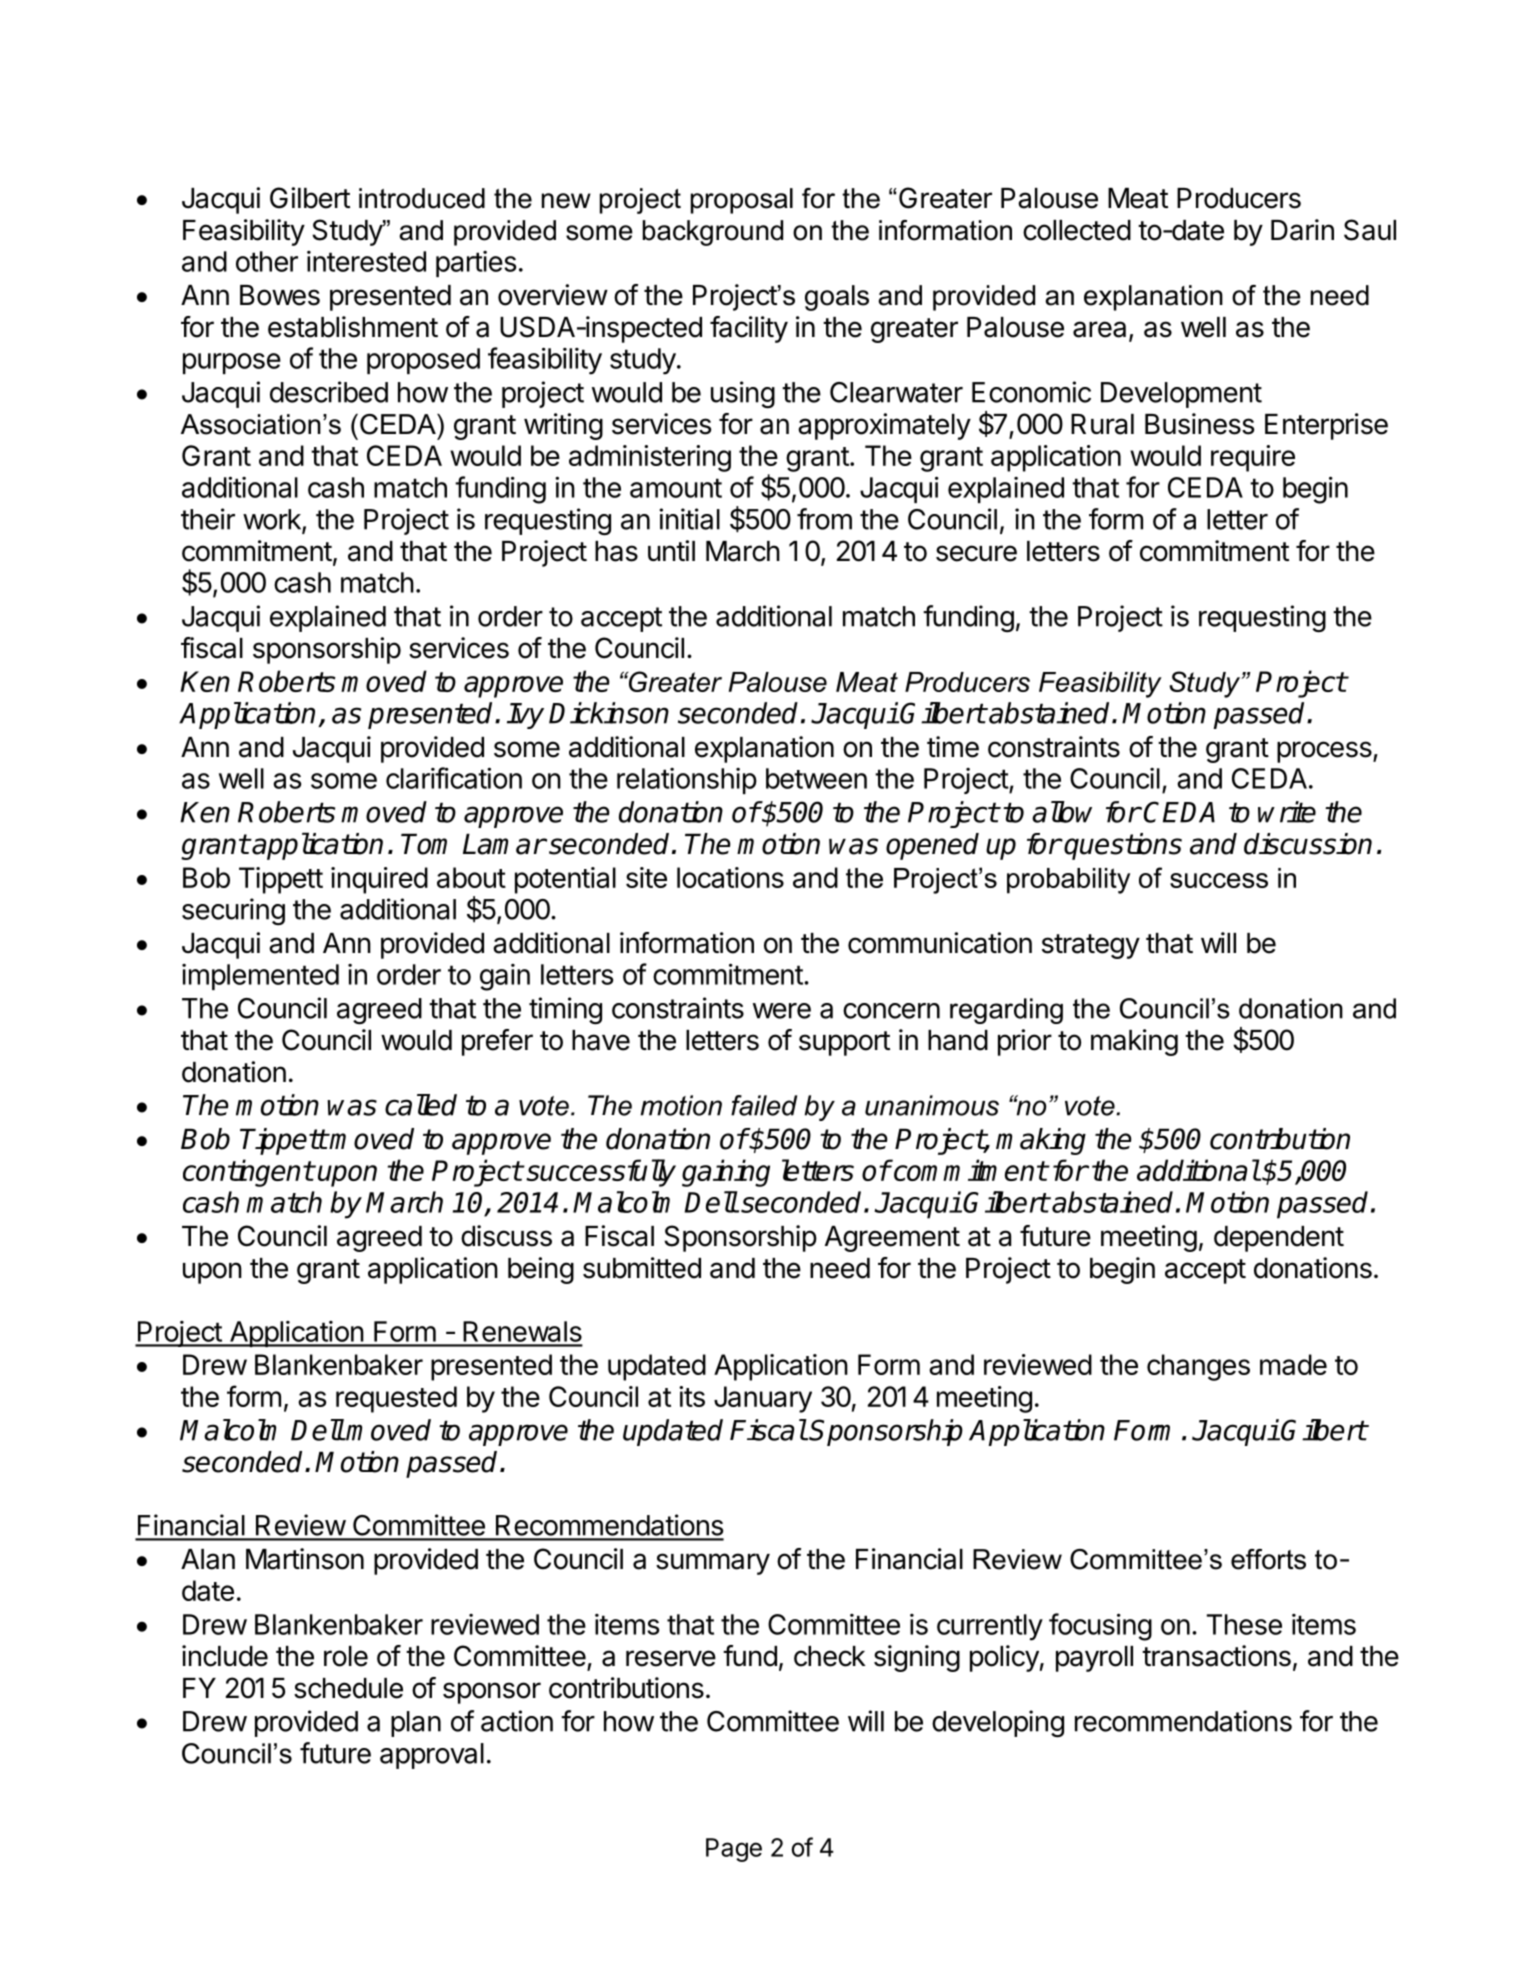 The image size is (1536, 1987). I want to click on between, so click(816, 778).
